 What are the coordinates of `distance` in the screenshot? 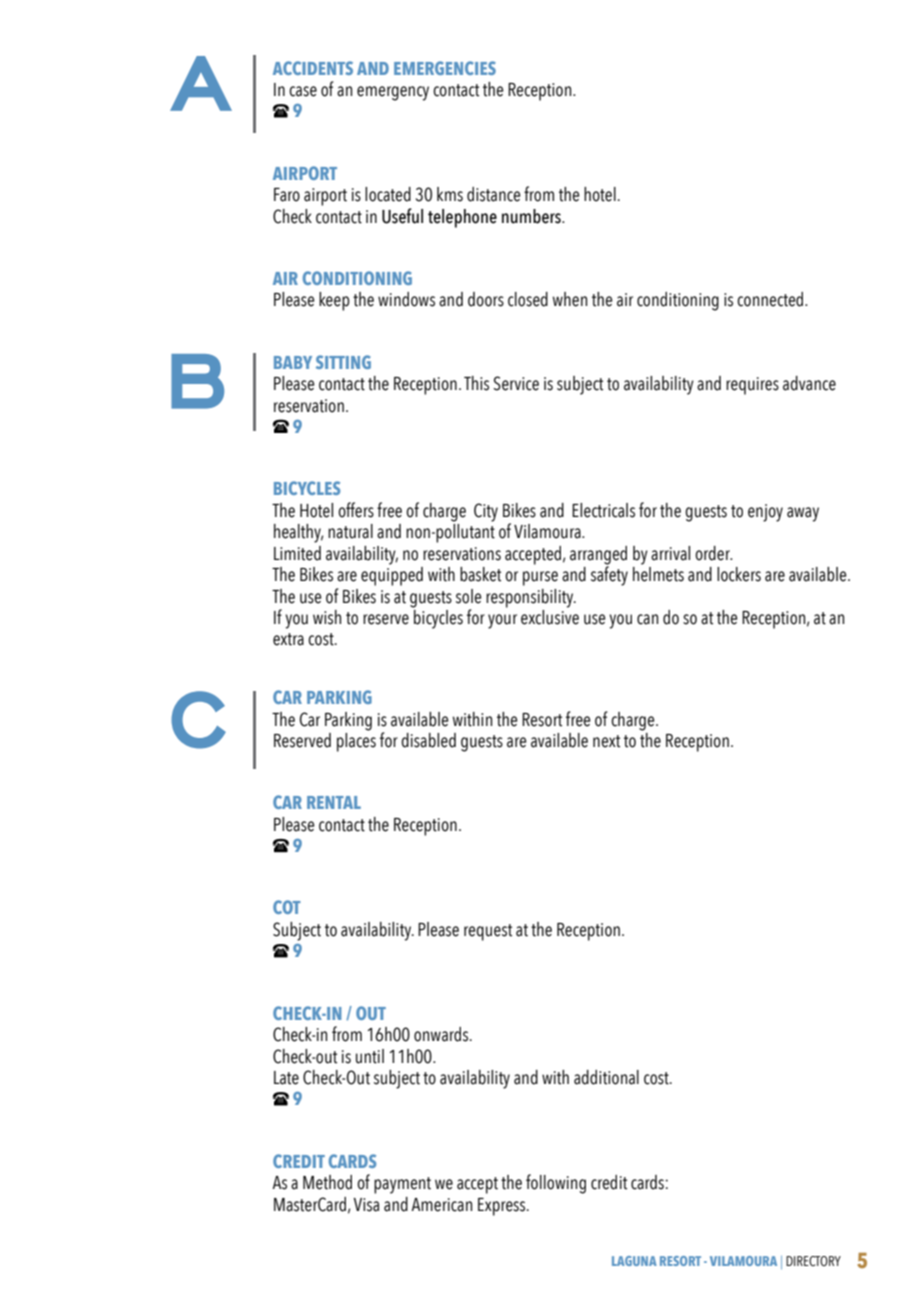 It's located at (494, 194).
